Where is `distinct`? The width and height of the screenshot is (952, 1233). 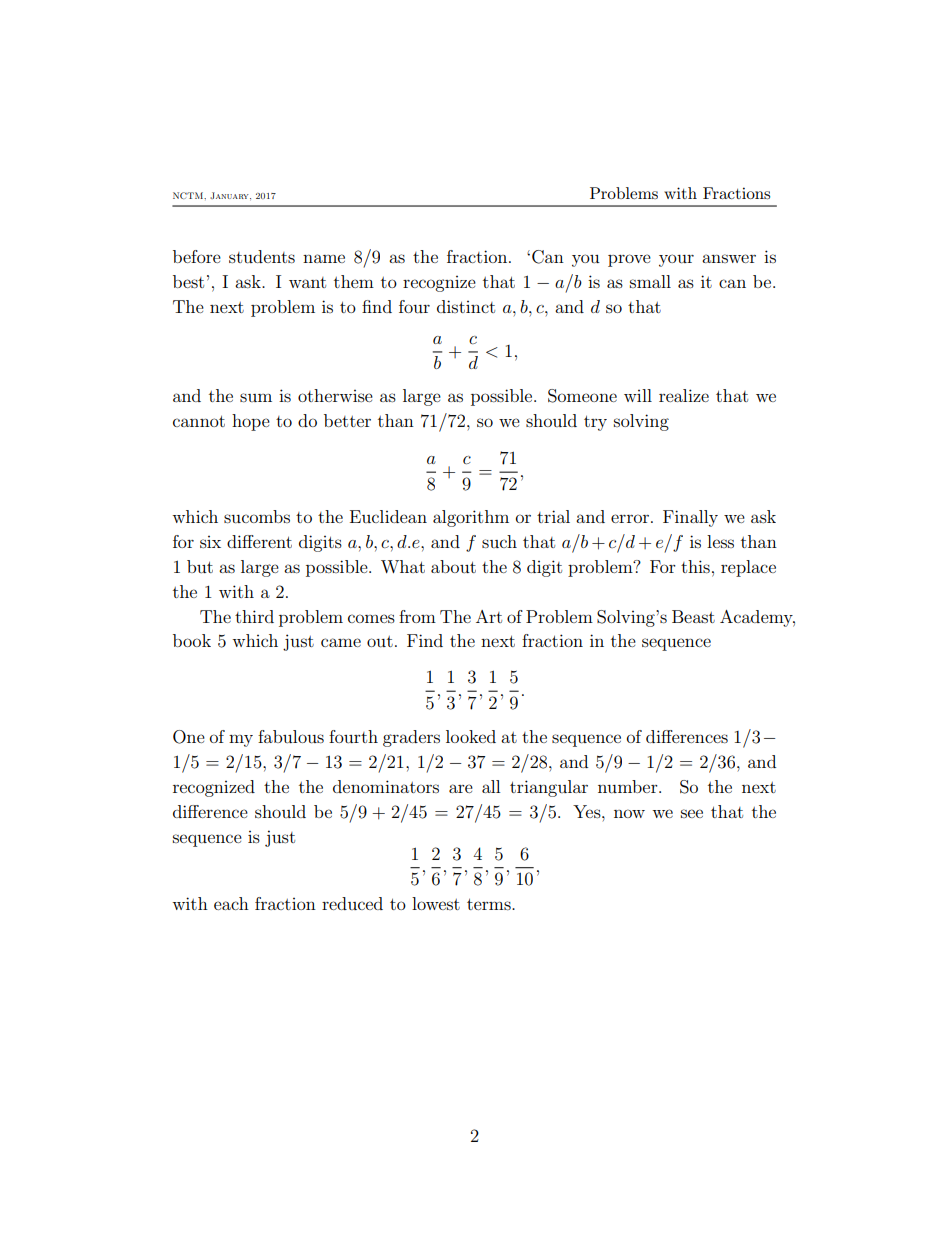 distinct is located at coordinates (466, 306).
